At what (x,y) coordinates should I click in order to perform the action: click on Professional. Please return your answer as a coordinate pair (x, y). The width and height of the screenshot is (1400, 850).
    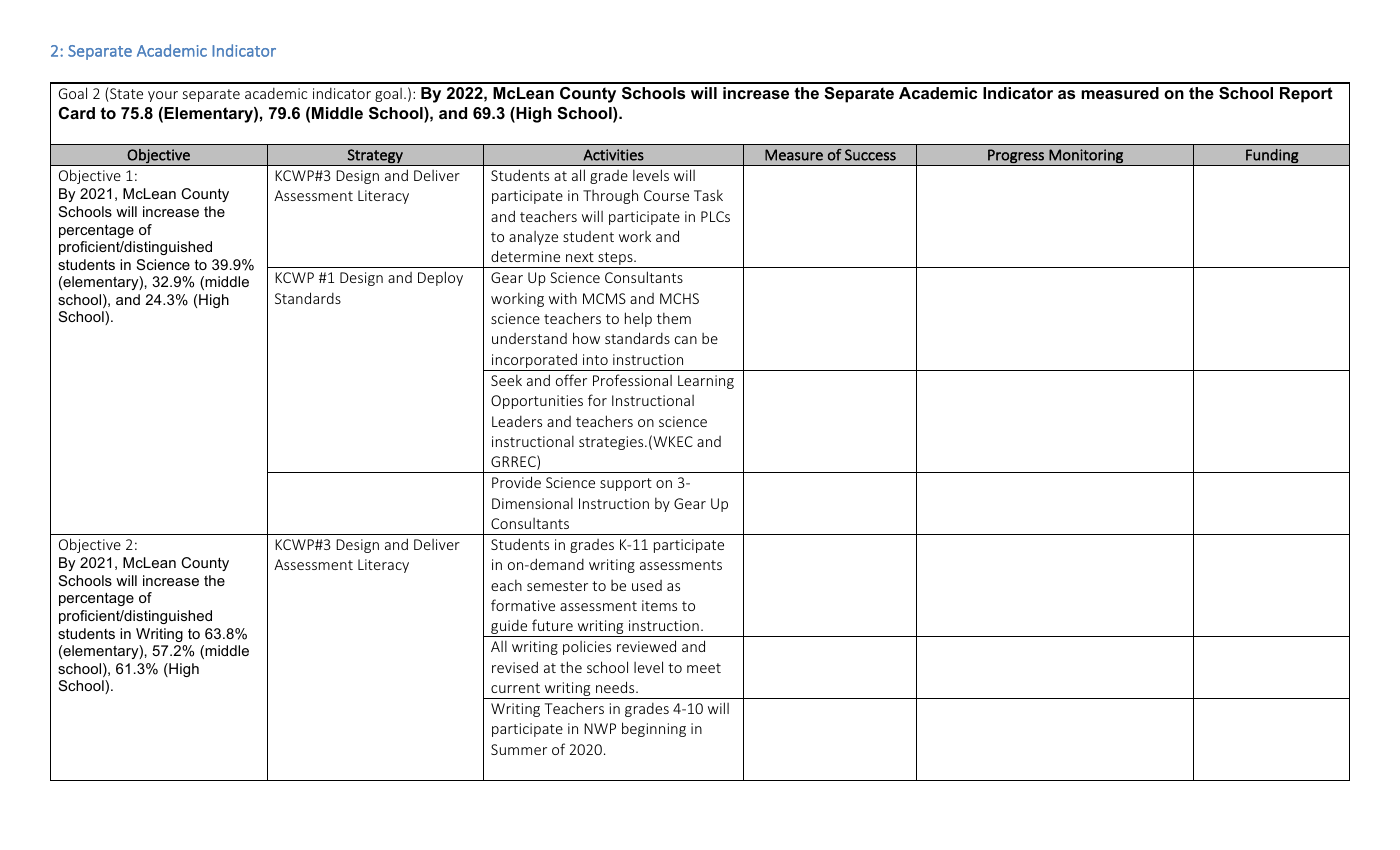
    Looking at the image, I should click on (632, 380).
